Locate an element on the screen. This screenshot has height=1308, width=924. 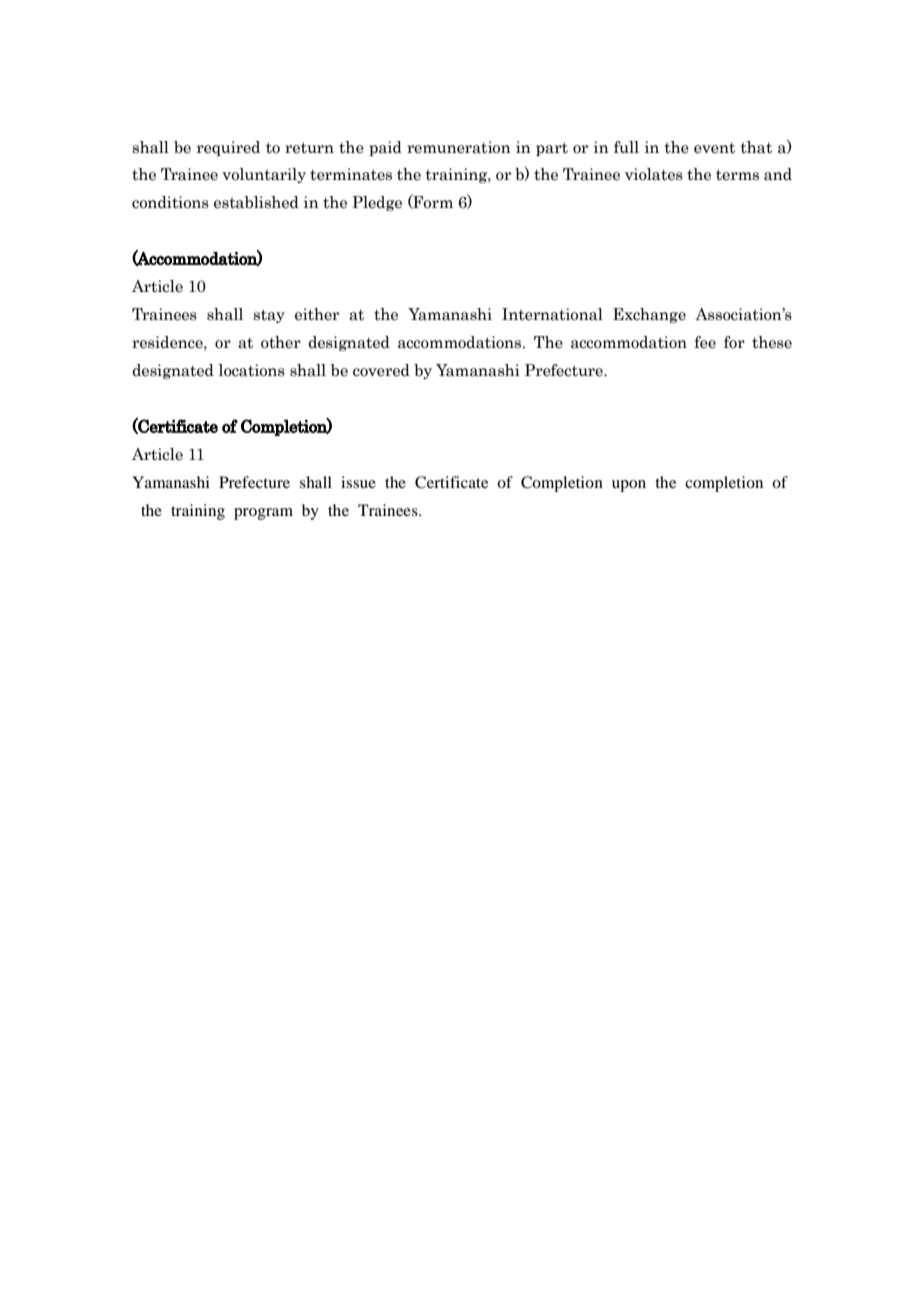
stay is located at coordinates (269, 316).
